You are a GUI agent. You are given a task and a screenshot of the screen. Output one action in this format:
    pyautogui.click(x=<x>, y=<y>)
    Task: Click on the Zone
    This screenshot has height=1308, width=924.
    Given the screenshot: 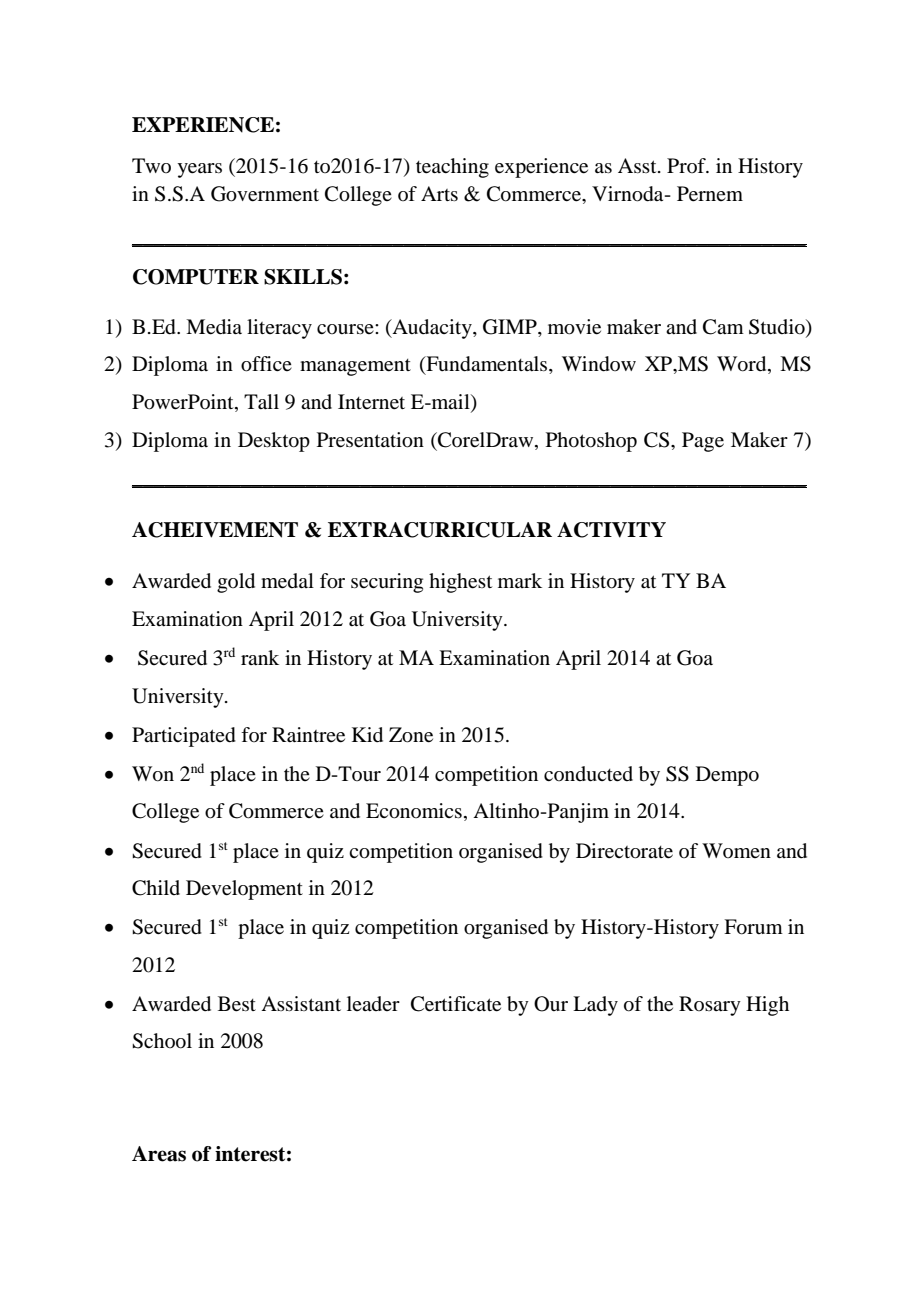 What is the action you would take?
    pyautogui.click(x=411, y=735)
